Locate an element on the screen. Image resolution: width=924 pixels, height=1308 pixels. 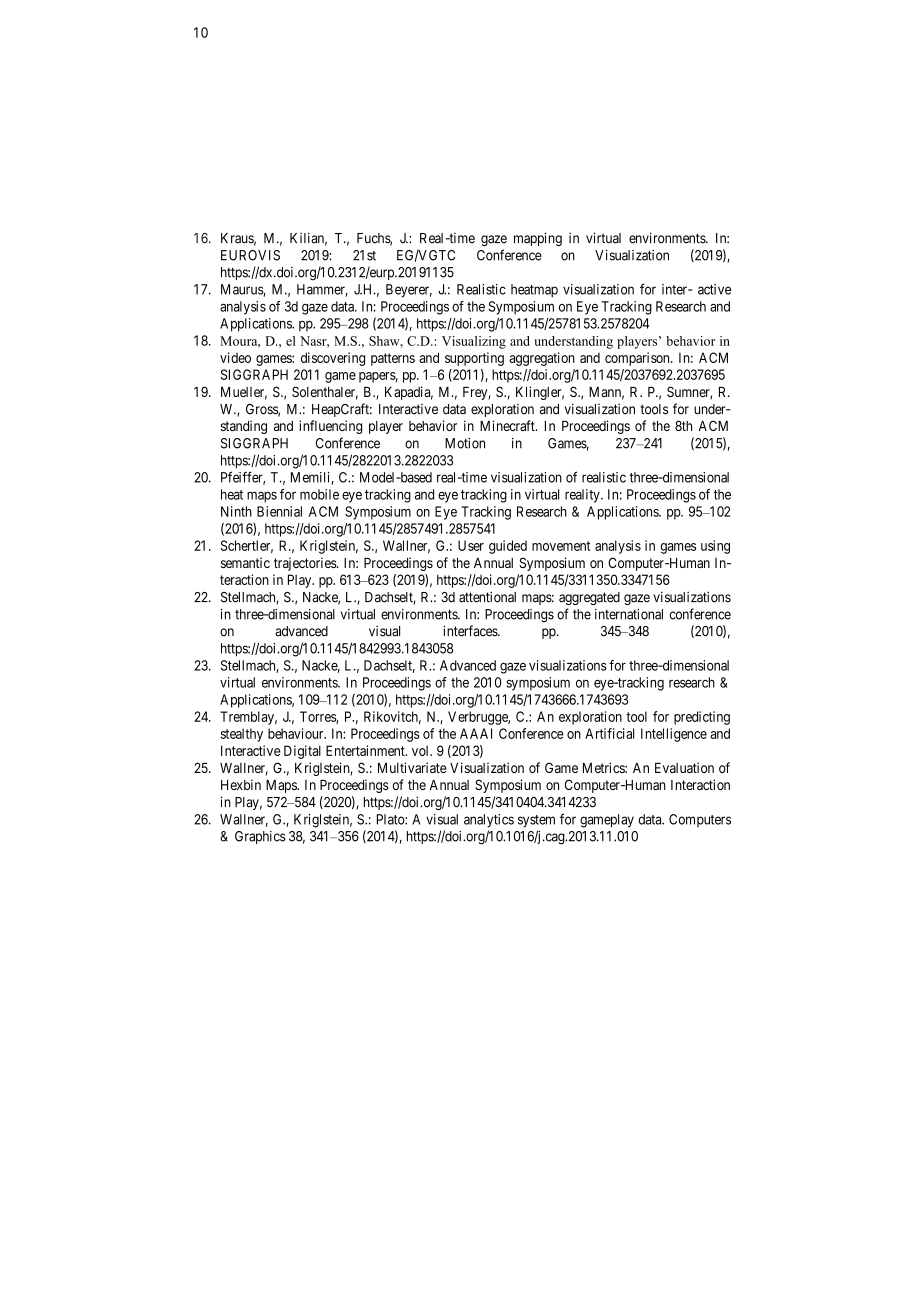
comparison is located at coordinates (638, 359).
